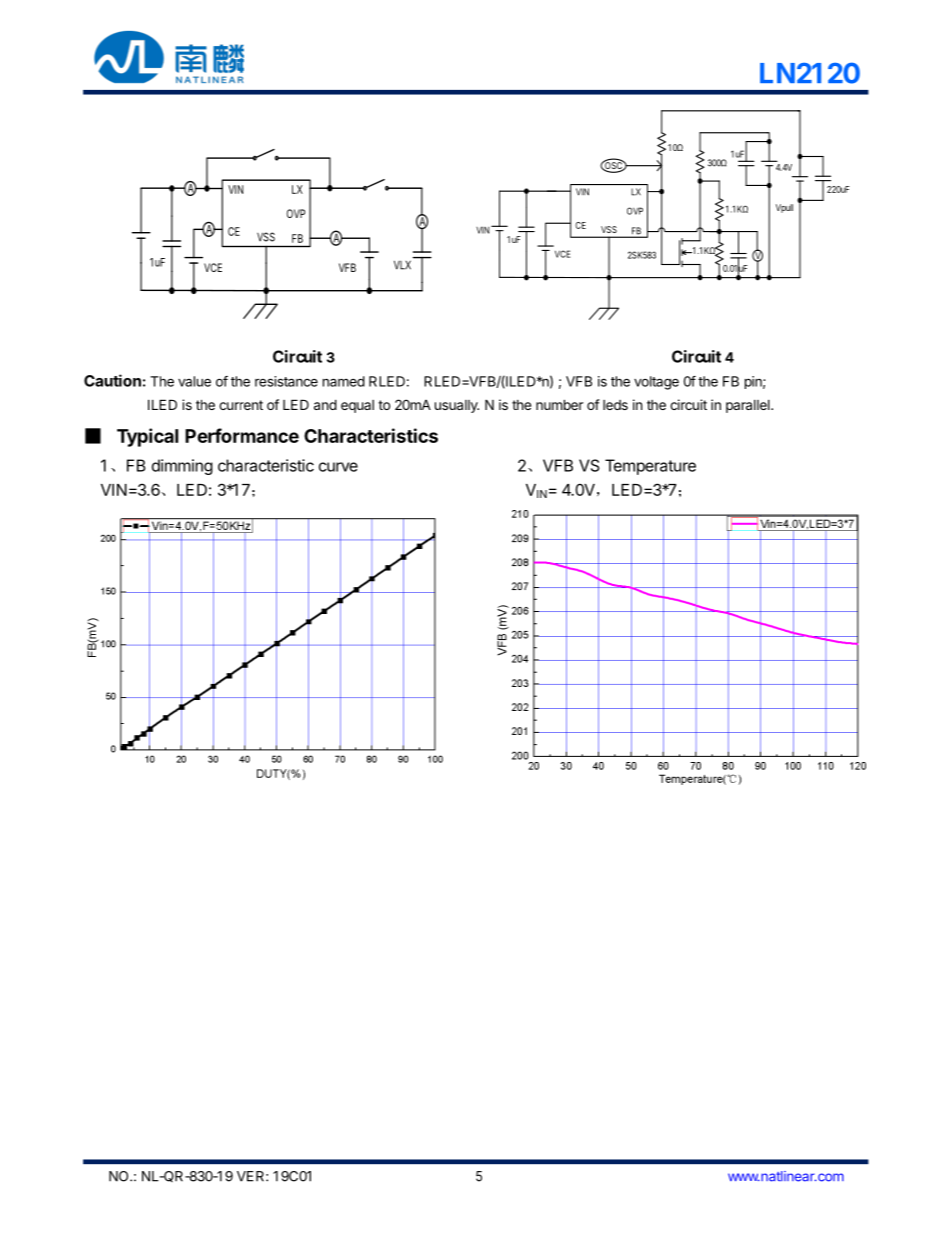  I want to click on resistance, so click(286, 381).
